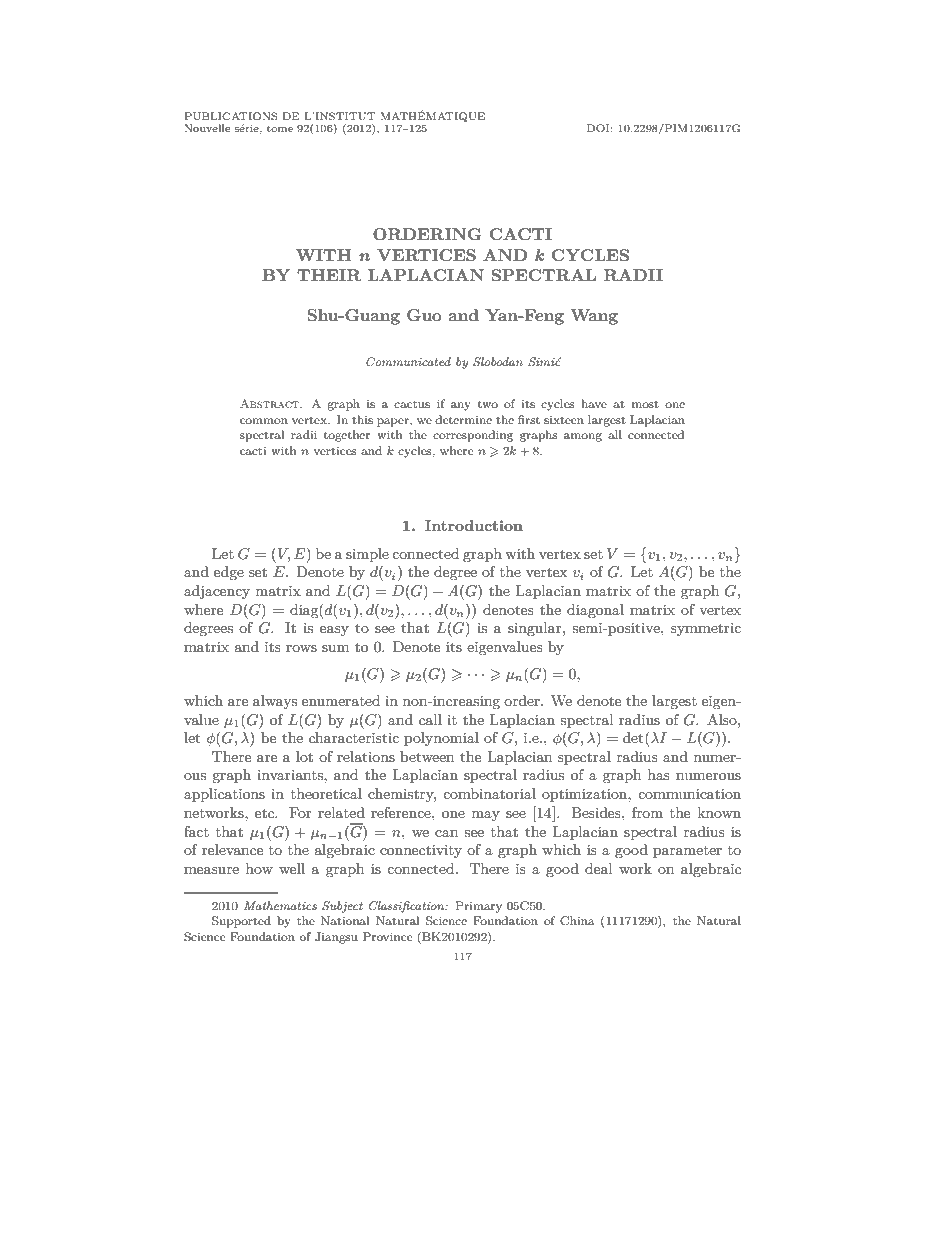 This image has height=1233, width=952. I want to click on Introduction, so click(474, 525).
